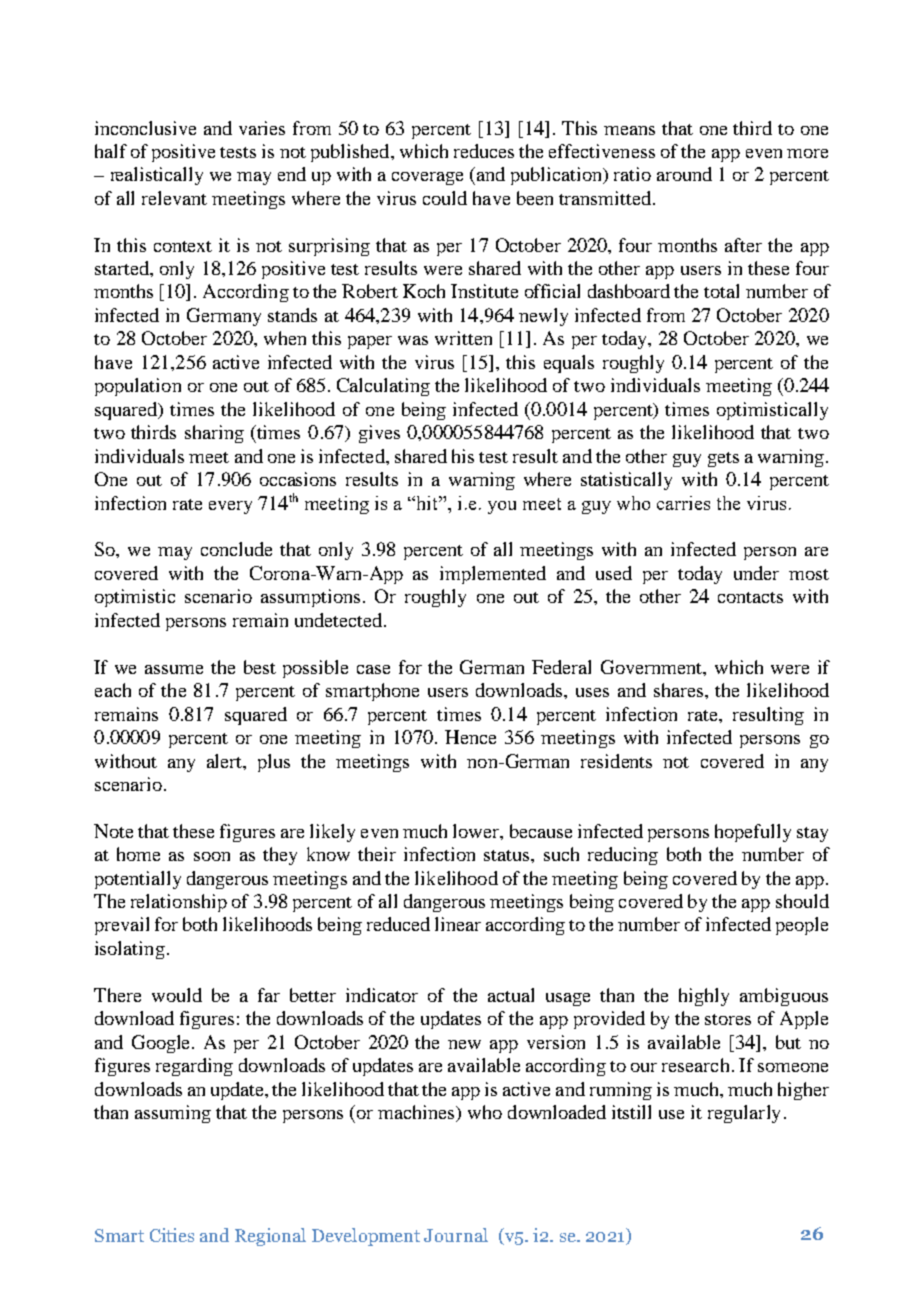 This screenshot has height=1314, width=924. Describe the element at coordinates (458, 924) in the screenshot. I see `linear` at that location.
